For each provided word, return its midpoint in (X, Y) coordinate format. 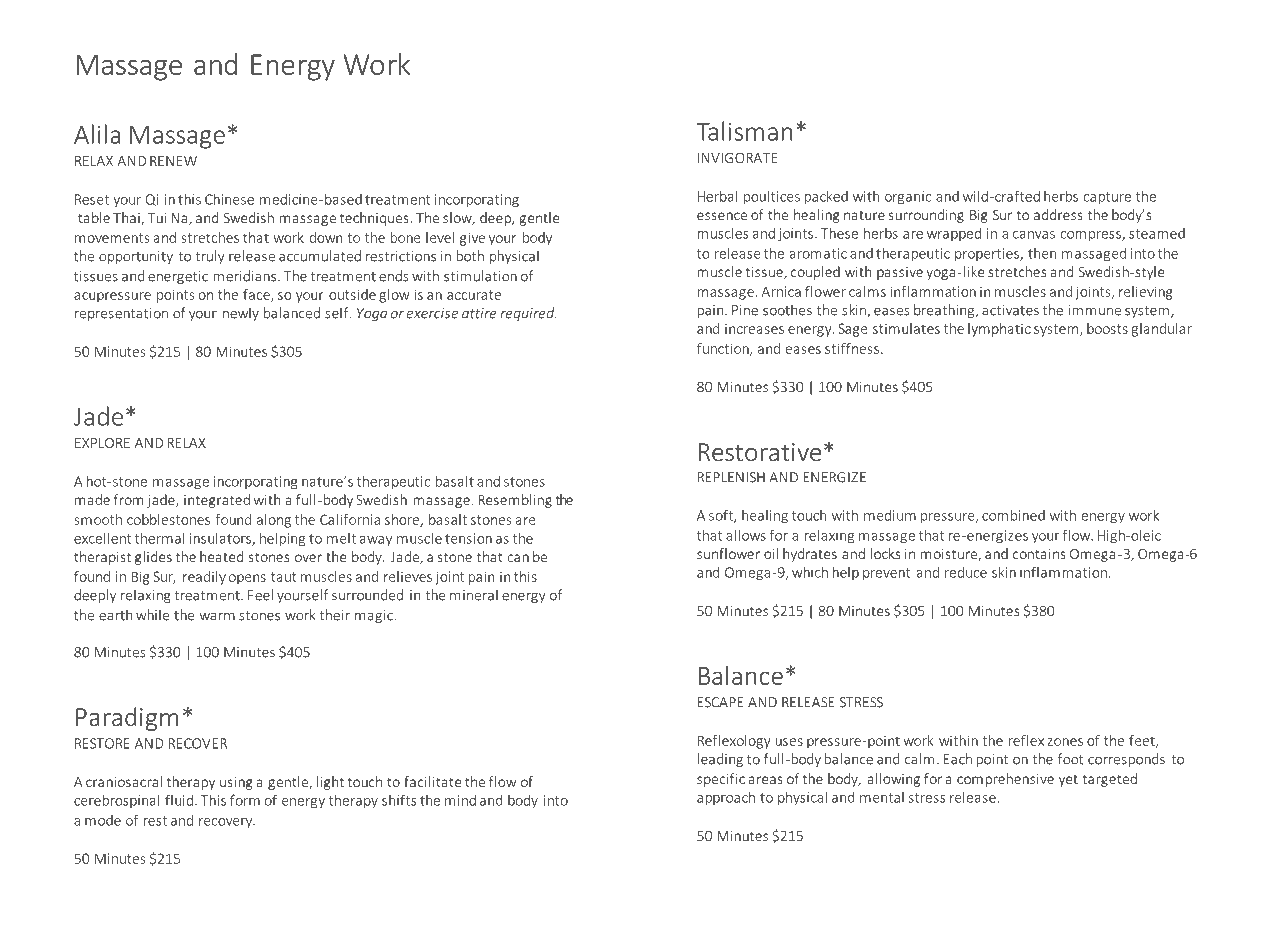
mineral (474, 595)
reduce (966, 572)
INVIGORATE (738, 158)
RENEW (173, 161)
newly (241, 314)
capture (1107, 198)
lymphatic (999, 330)
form (245, 800)
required (528, 314)
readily (204, 578)
